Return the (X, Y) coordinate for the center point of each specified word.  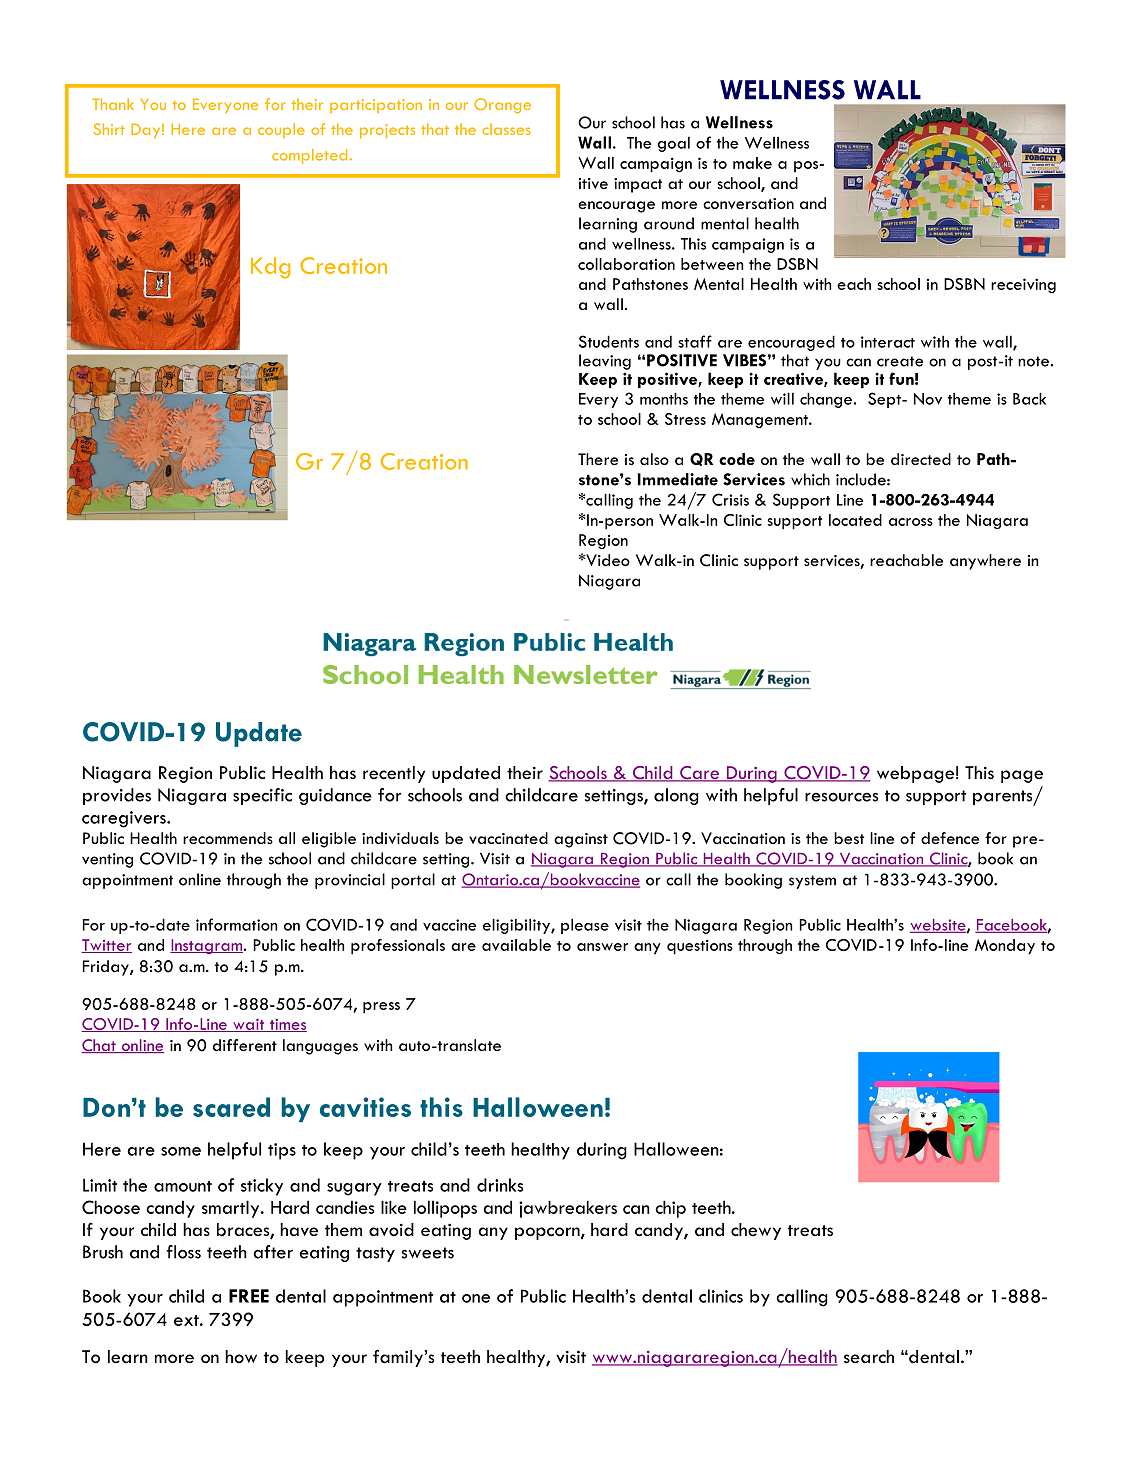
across (911, 522)
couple (281, 130)
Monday (1005, 947)
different (245, 1045)
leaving (605, 362)
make (752, 163)
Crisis (730, 499)
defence (950, 838)
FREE (249, 1296)
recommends (228, 838)
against (581, 840)
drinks (500, 1185)
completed (309, 156)
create (900, 361)
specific (262, 796)
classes (506, 129)
